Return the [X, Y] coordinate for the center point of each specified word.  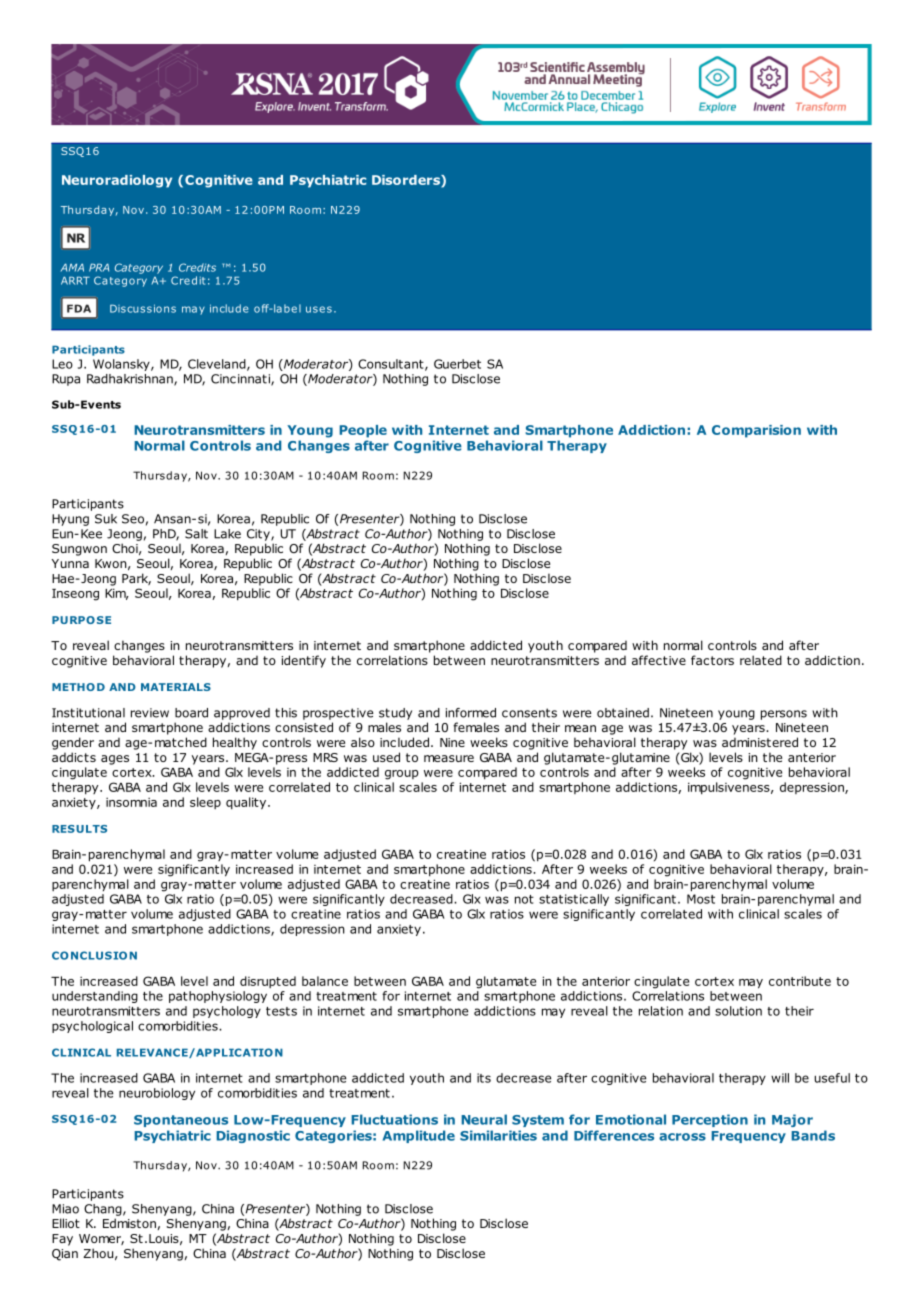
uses [319, 309]
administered [760, 742]
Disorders [407, 181]
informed [471, 713]
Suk [106, 519]
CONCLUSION [94, 955]
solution [738, 1011]
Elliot [66, 1223]
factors [712, 660]
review [150, 713]
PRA [99, 267]
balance [325, 981]
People [363, 431]
